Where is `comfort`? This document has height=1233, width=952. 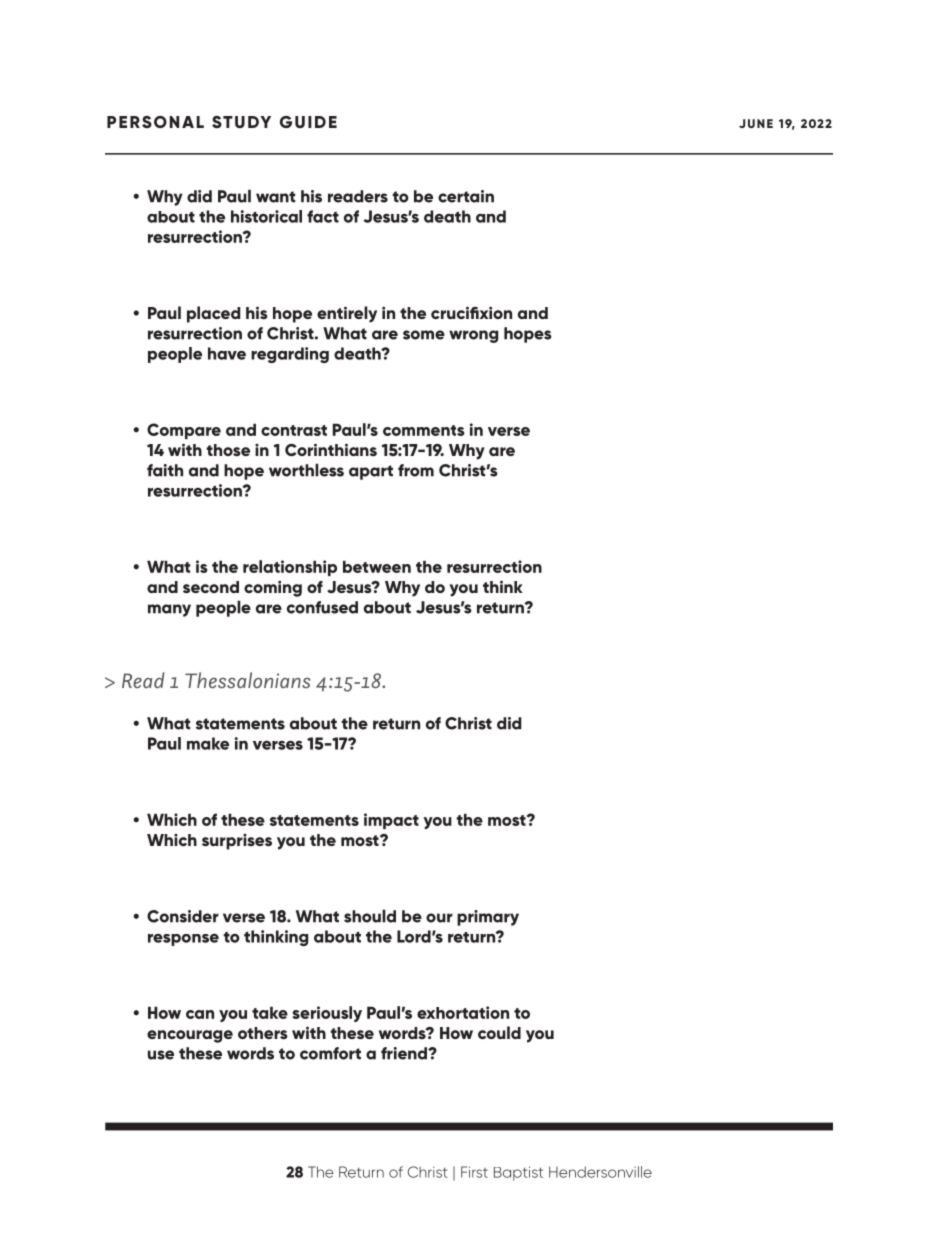 comfort is located at coordinates (330, 1053).
